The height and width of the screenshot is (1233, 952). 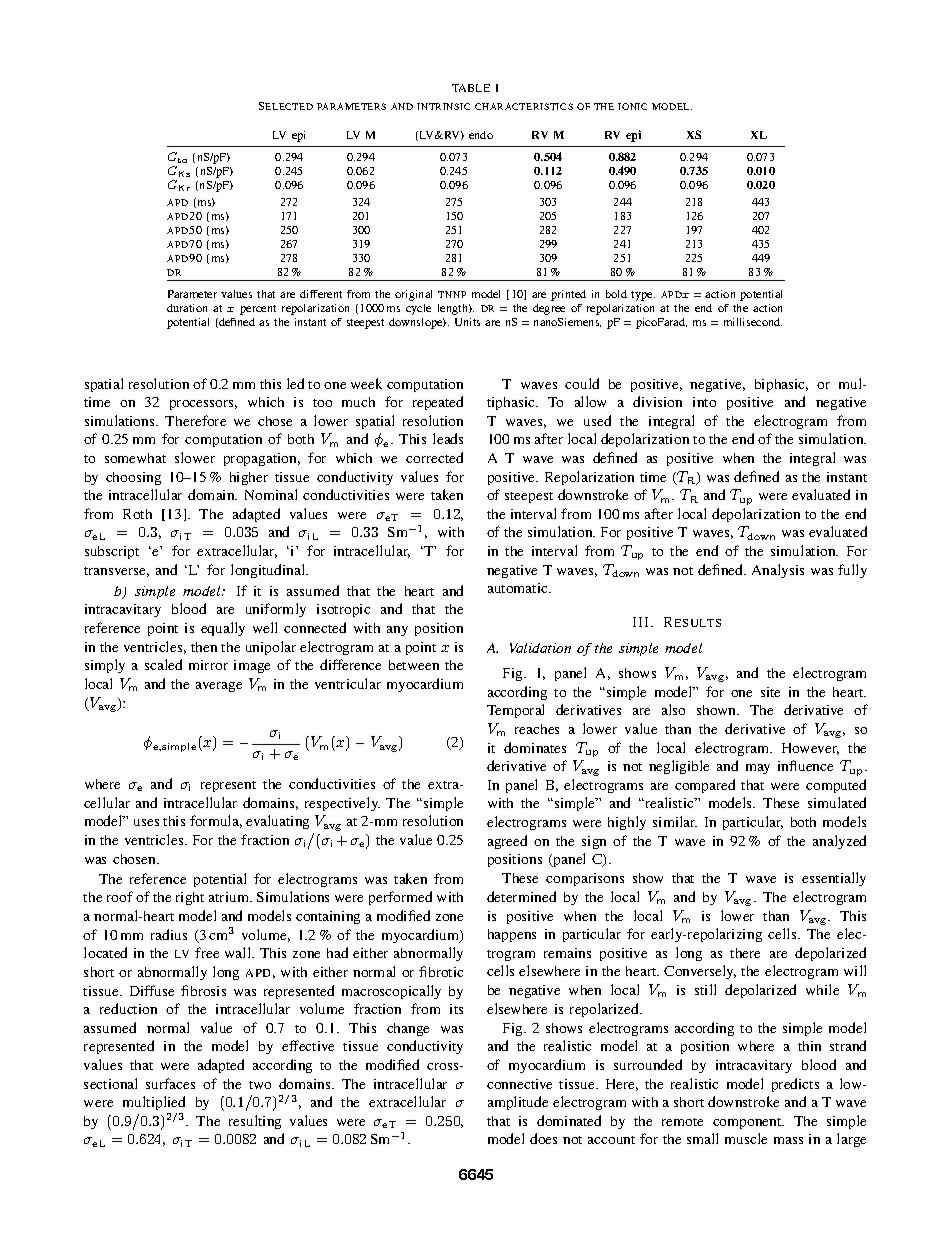 What do you see at coordinates (467, 322) in the screenshot?
I see `Units` at bounding box center [467, 322].
